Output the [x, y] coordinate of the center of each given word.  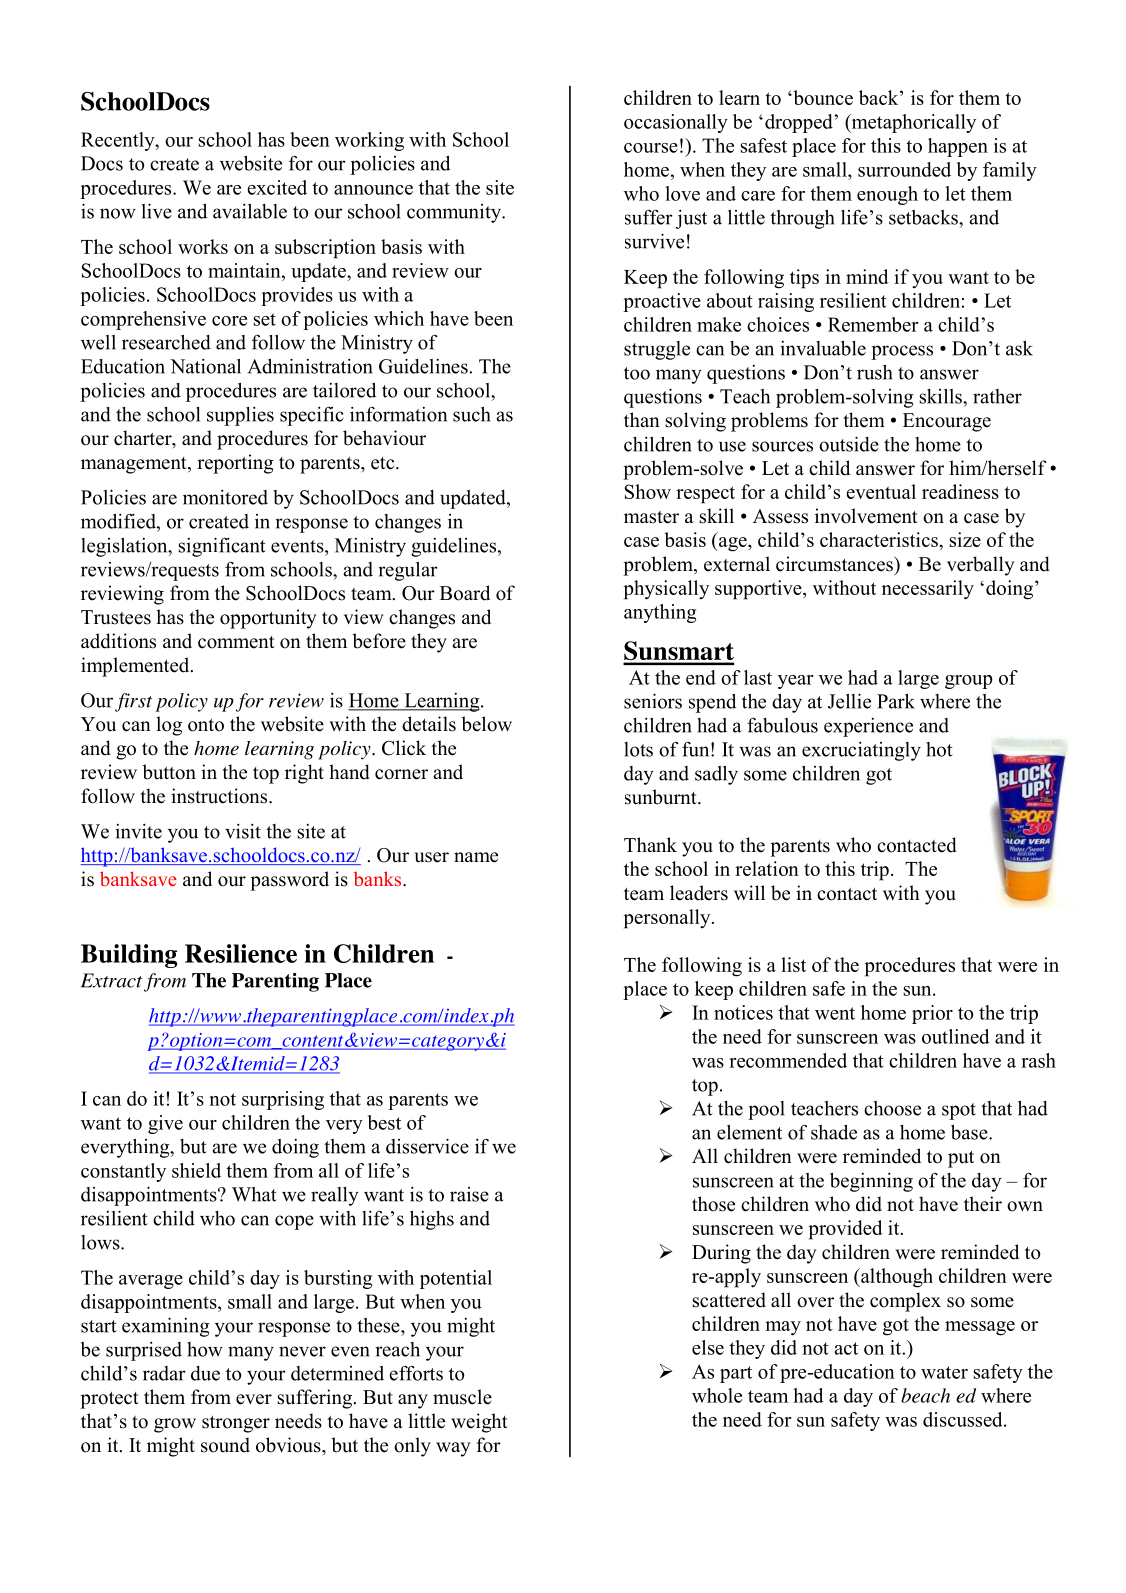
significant [222, 547]
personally [668, 919]
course [651, 148]
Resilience [241, 953]
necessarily [928, 590]
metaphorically [912, 123]
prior [932, 1014]
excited [277, 187]
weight [479, 1423]
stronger [236, 1424]
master [651, 517]
